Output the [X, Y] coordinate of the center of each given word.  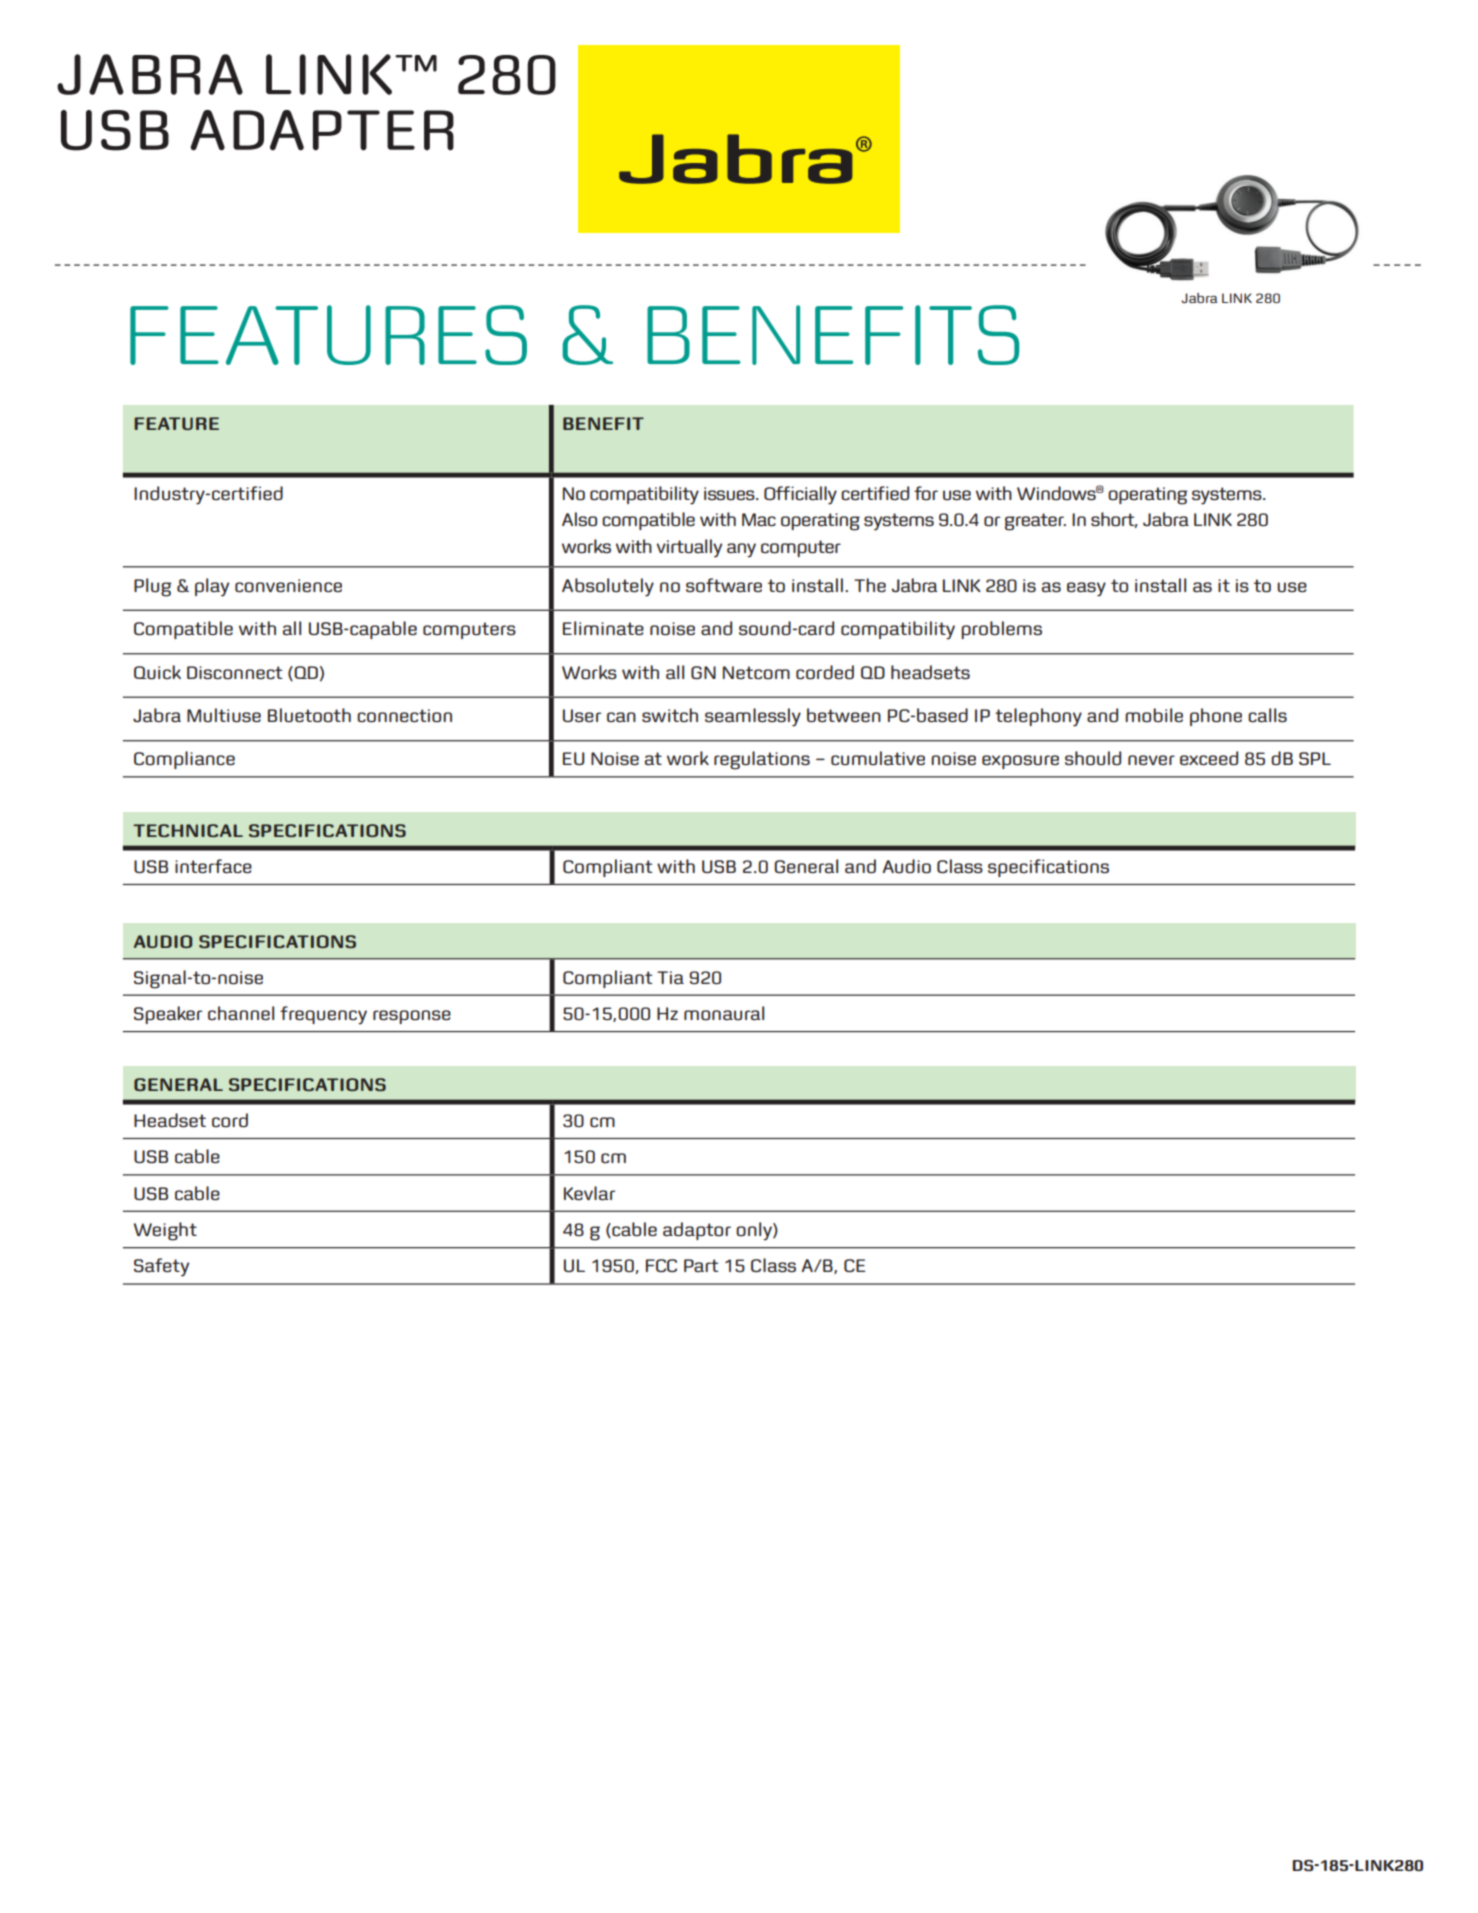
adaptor [697, 1231]
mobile [1154, 715]
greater [1035, 522]
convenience [288, 585]
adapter [322, 130]
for [926, 493]
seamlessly [753, 717]
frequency [323, 1015]
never [1151, 760]
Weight [165, 1231]
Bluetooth [309, 715]
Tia [670, 977]
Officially [800, 495]
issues [730, 493]
